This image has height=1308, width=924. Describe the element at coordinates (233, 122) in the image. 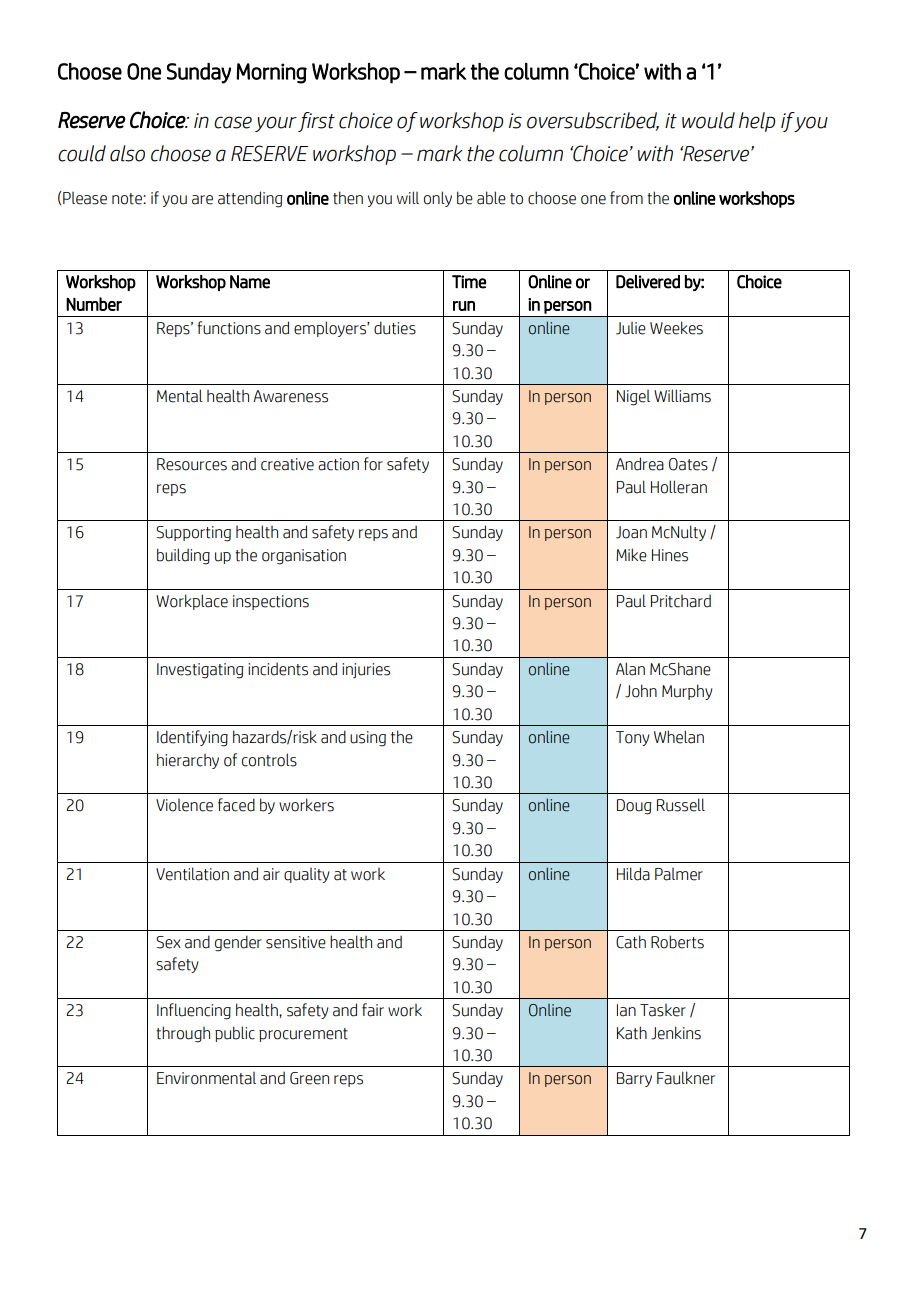

I see `case` at that location.
